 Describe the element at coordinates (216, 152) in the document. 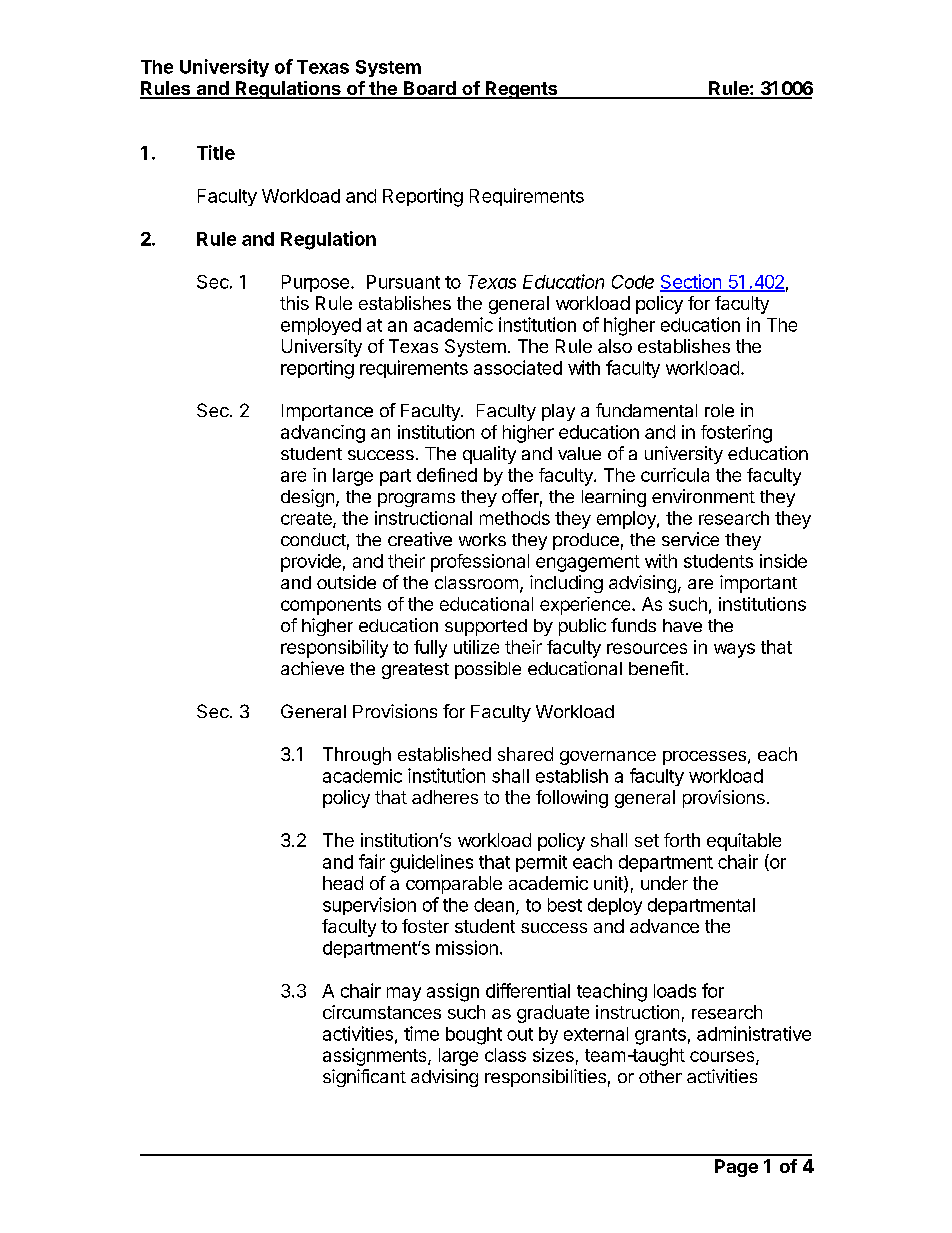

I see `Title` at that location.
